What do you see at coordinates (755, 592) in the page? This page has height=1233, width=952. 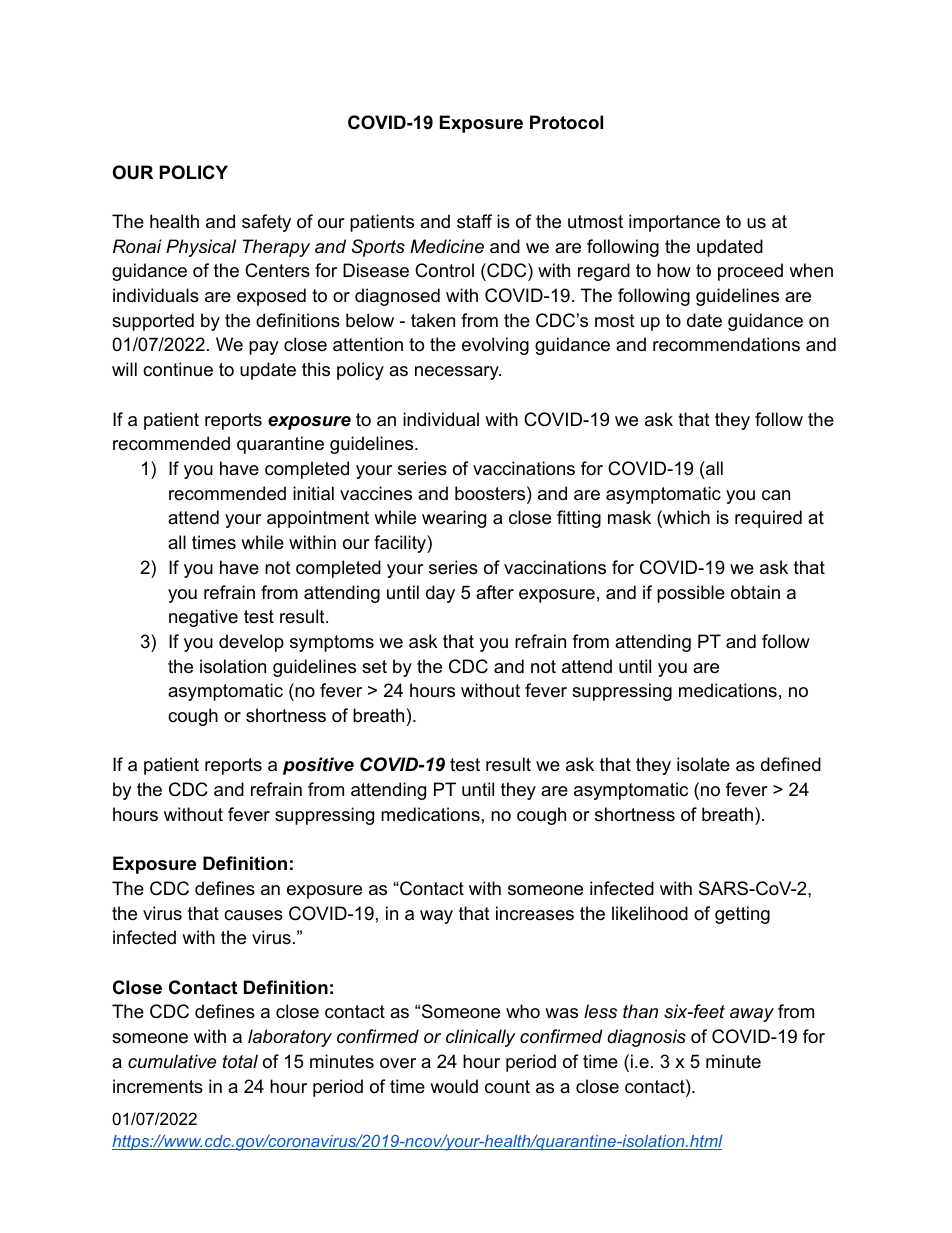 I see `obtain` at bounding box center [755, 592].
